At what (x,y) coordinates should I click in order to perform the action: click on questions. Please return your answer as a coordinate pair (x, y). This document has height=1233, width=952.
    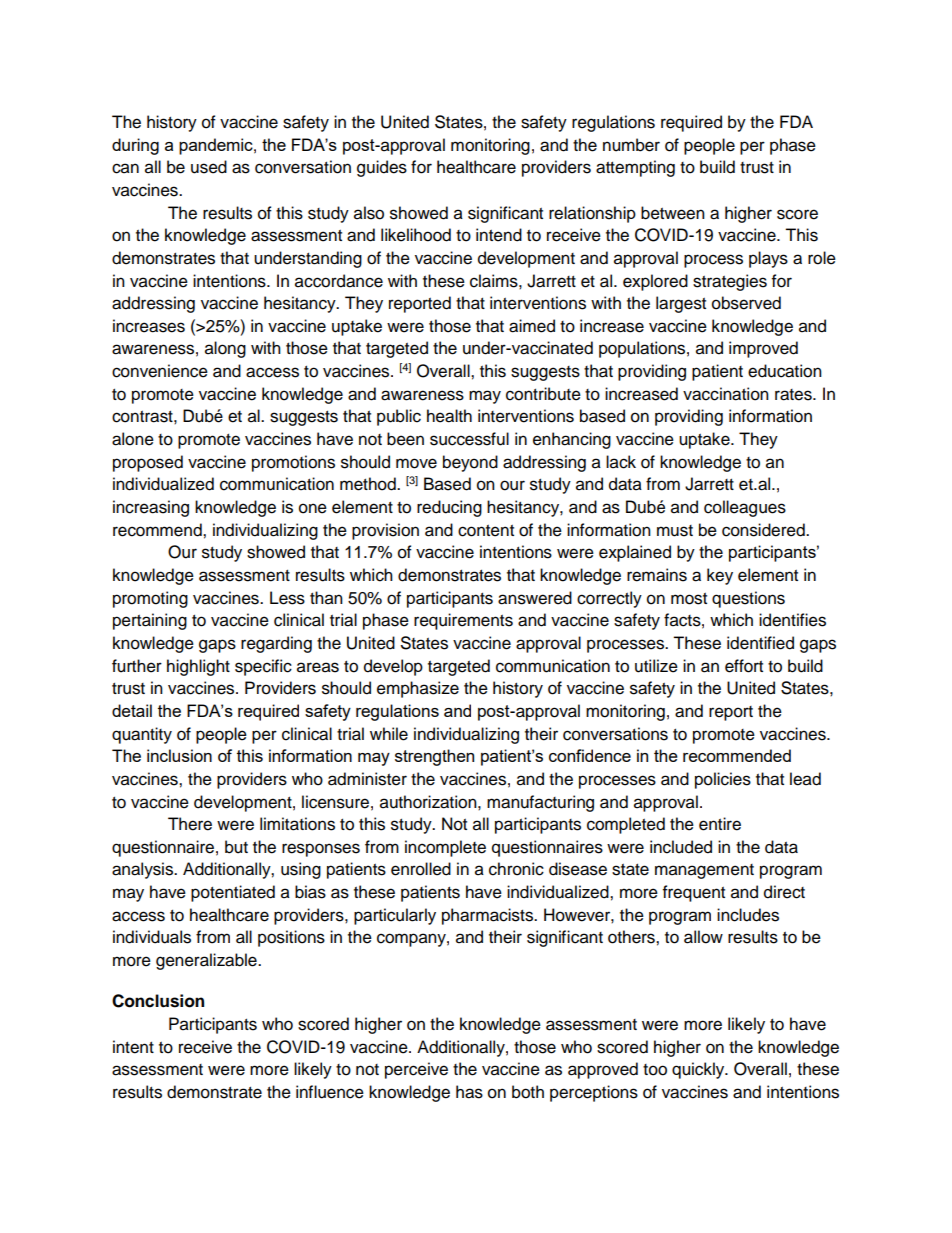
    Looking at the image, I should click on (748, 599).
